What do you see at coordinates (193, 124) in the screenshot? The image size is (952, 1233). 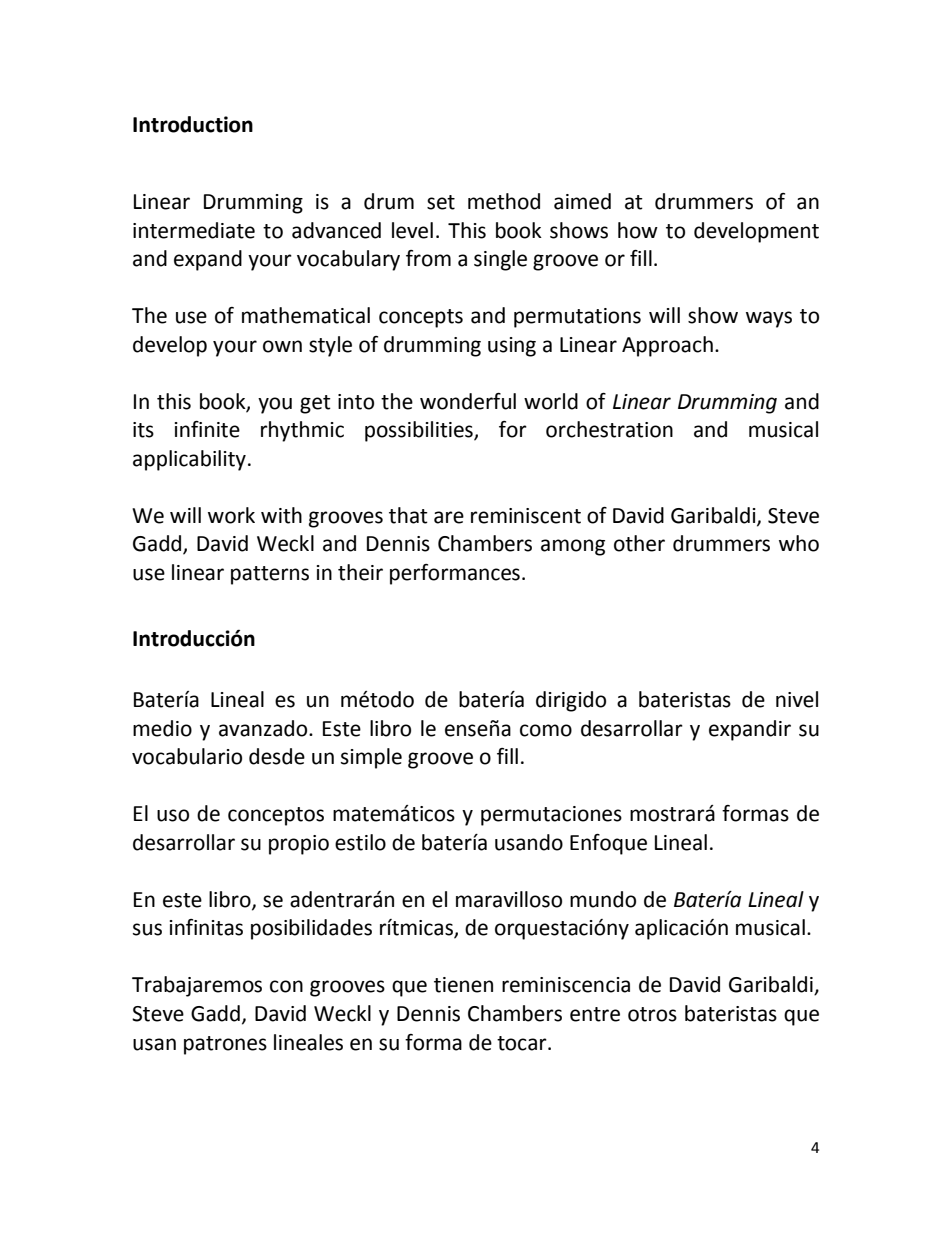 I see `Introduction` at bounding box center [193, 124].
